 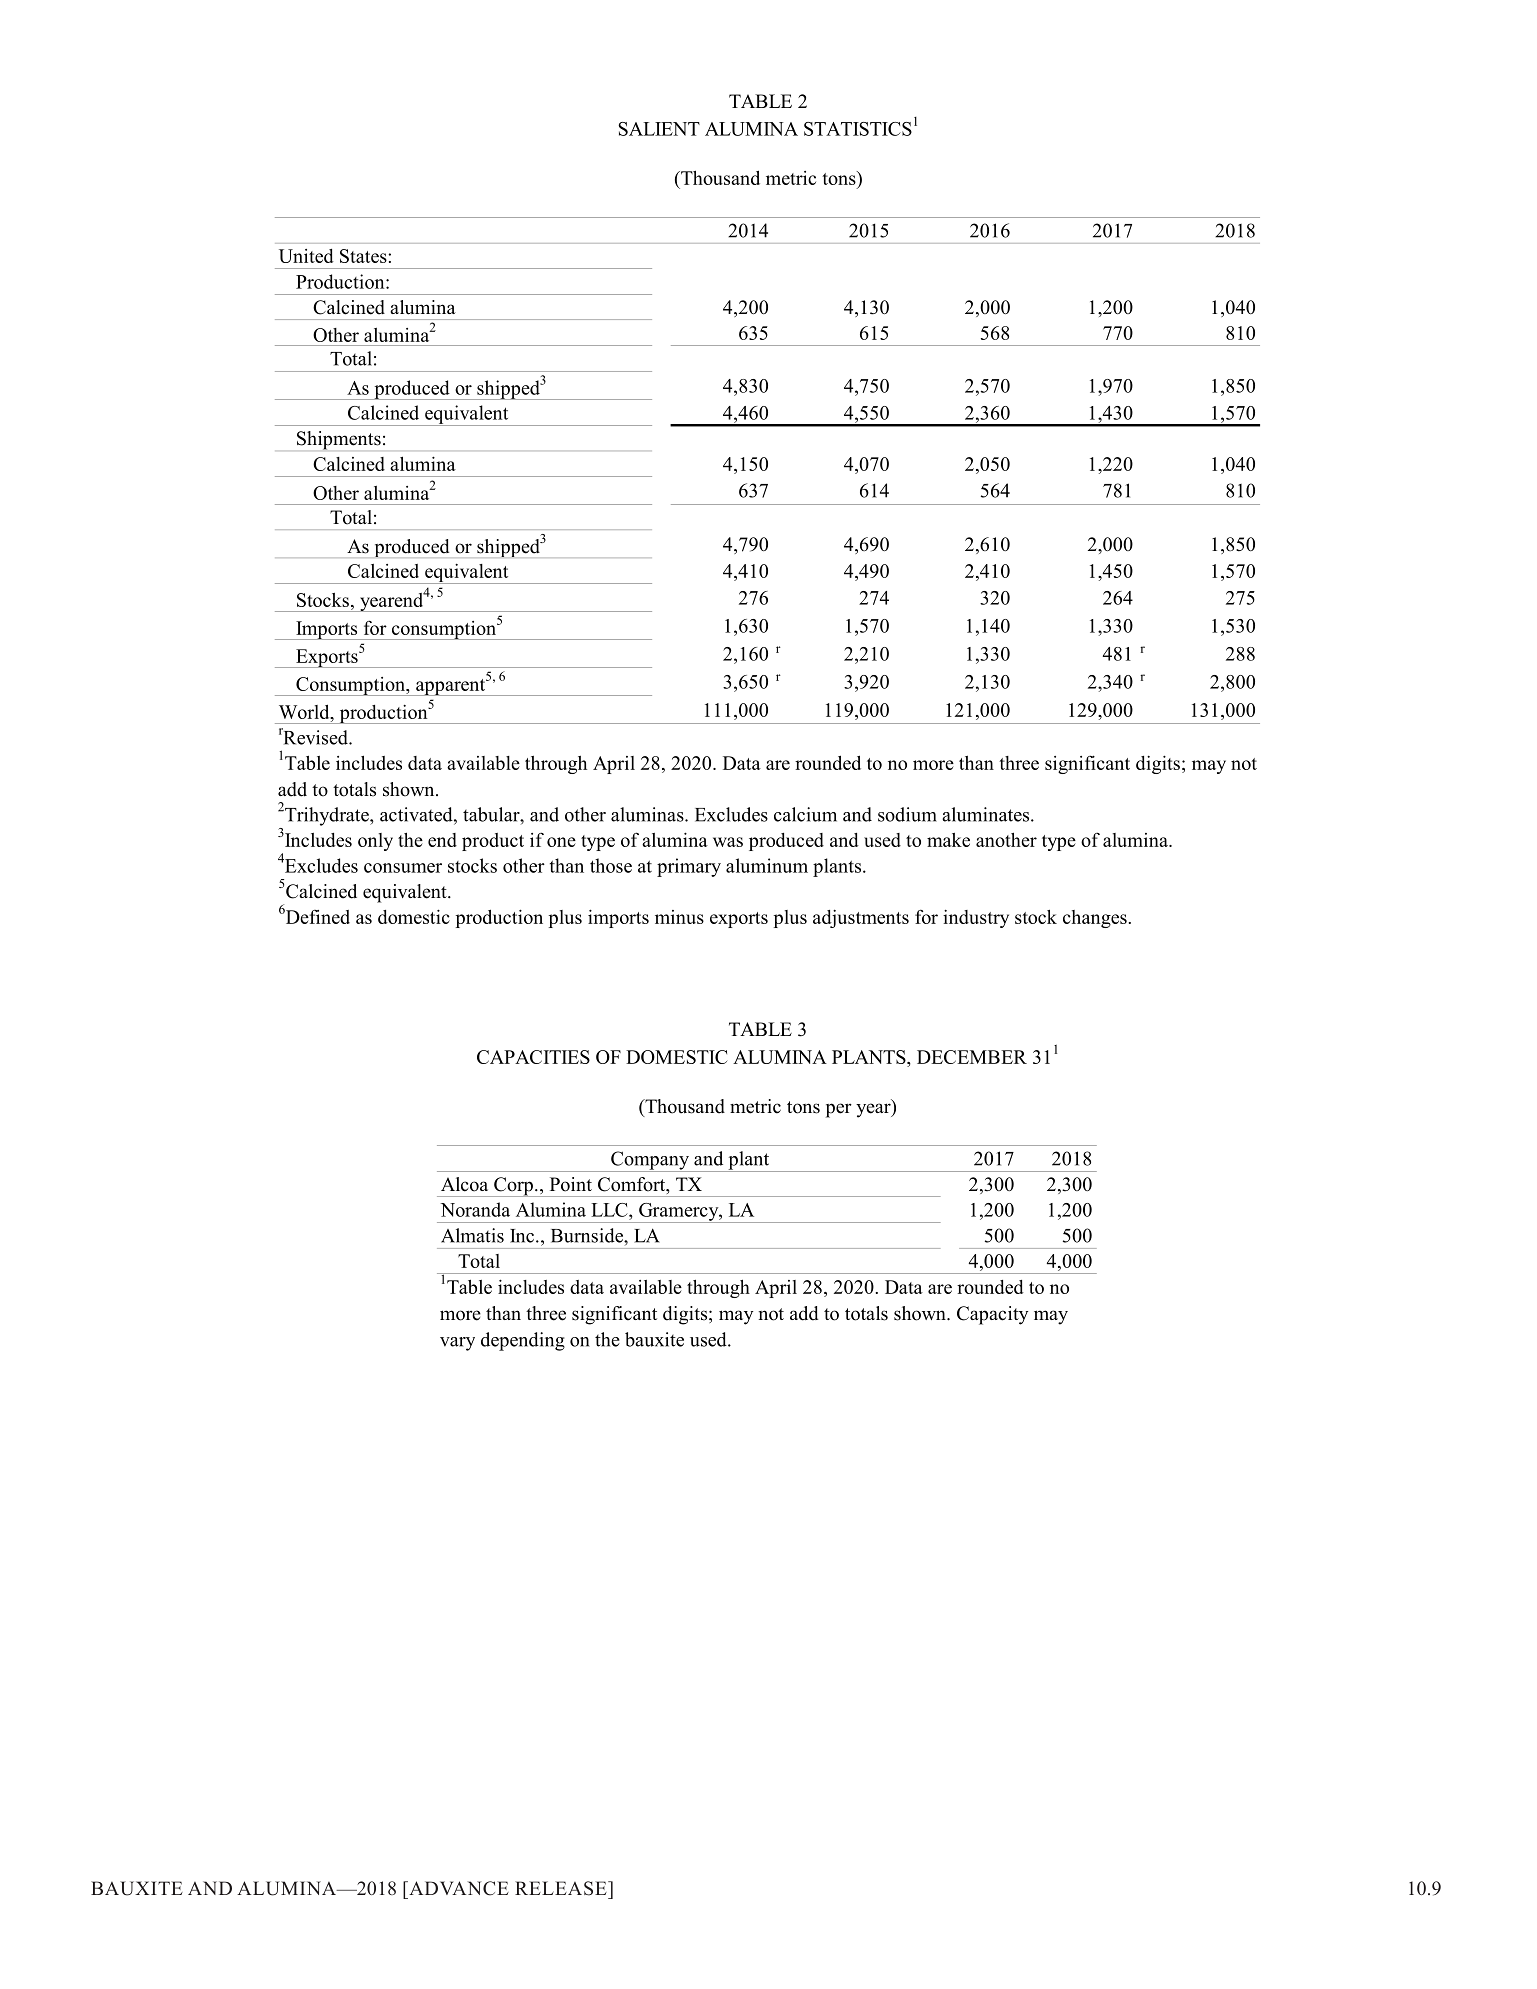 I want to click on DECEMBER, so click(x=972, y=1057).
